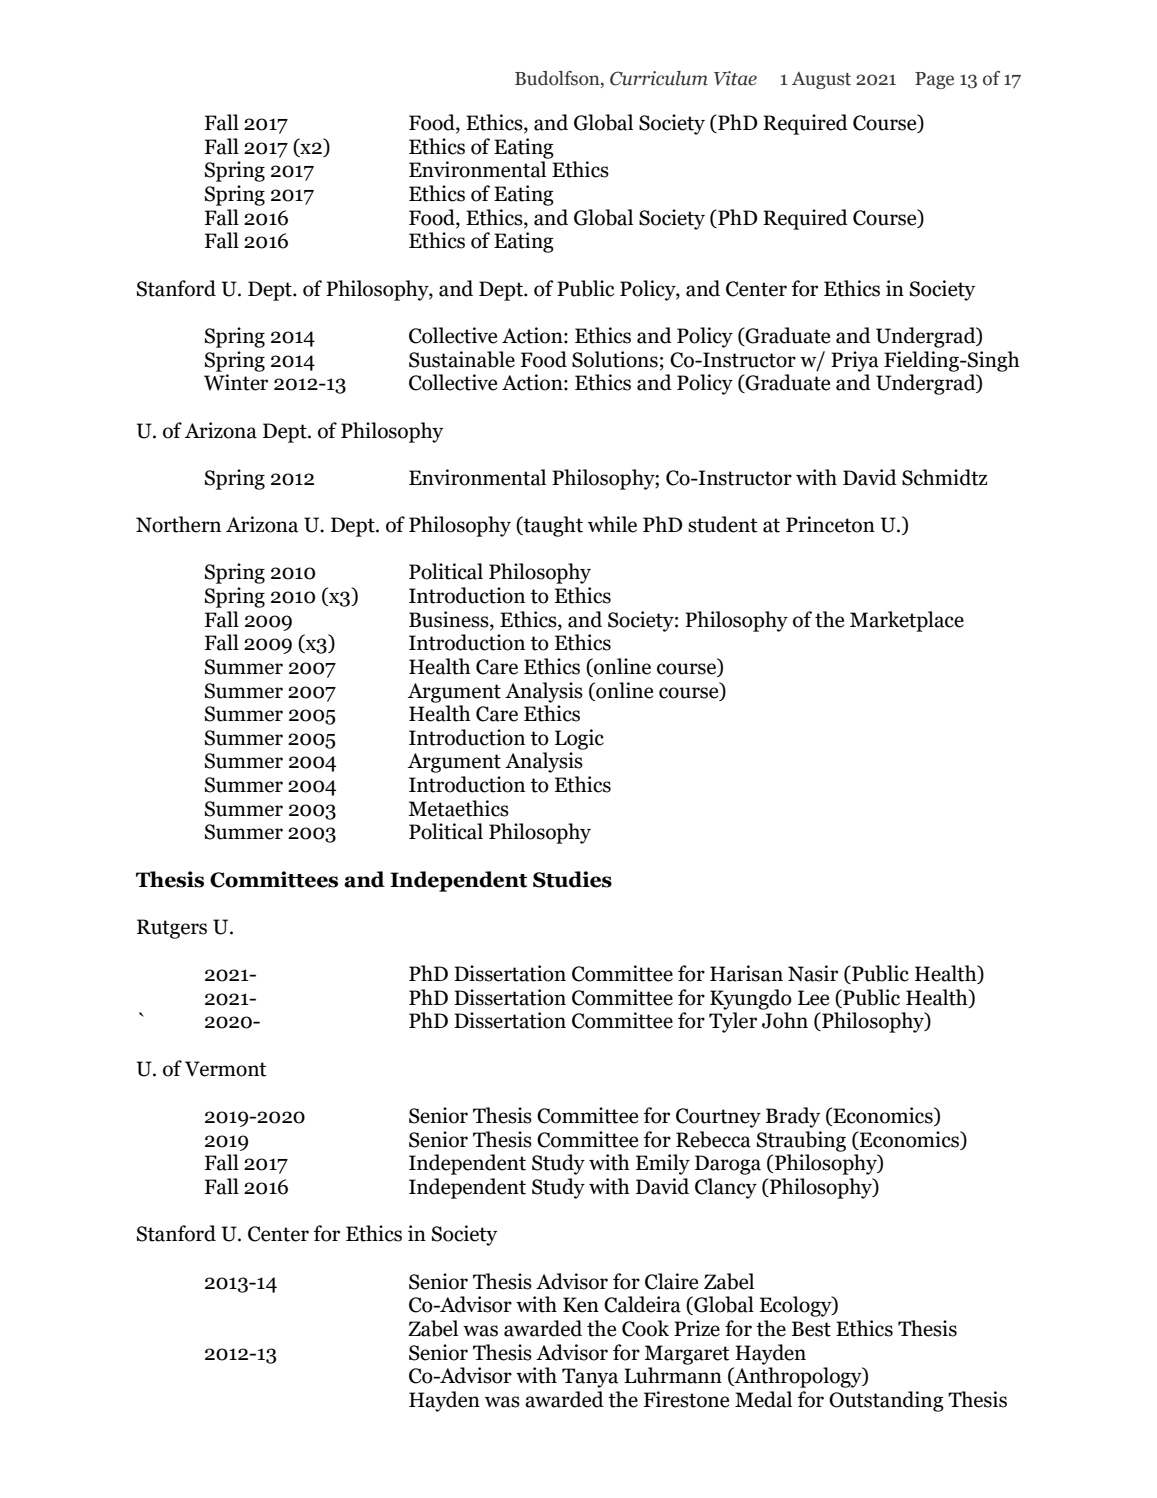 The height and width of the screenshot is (1498, 1157). What do you see at coordinates (178, 524) in the screenshot?
I see `Northern` at bounding box center [178, 524].
